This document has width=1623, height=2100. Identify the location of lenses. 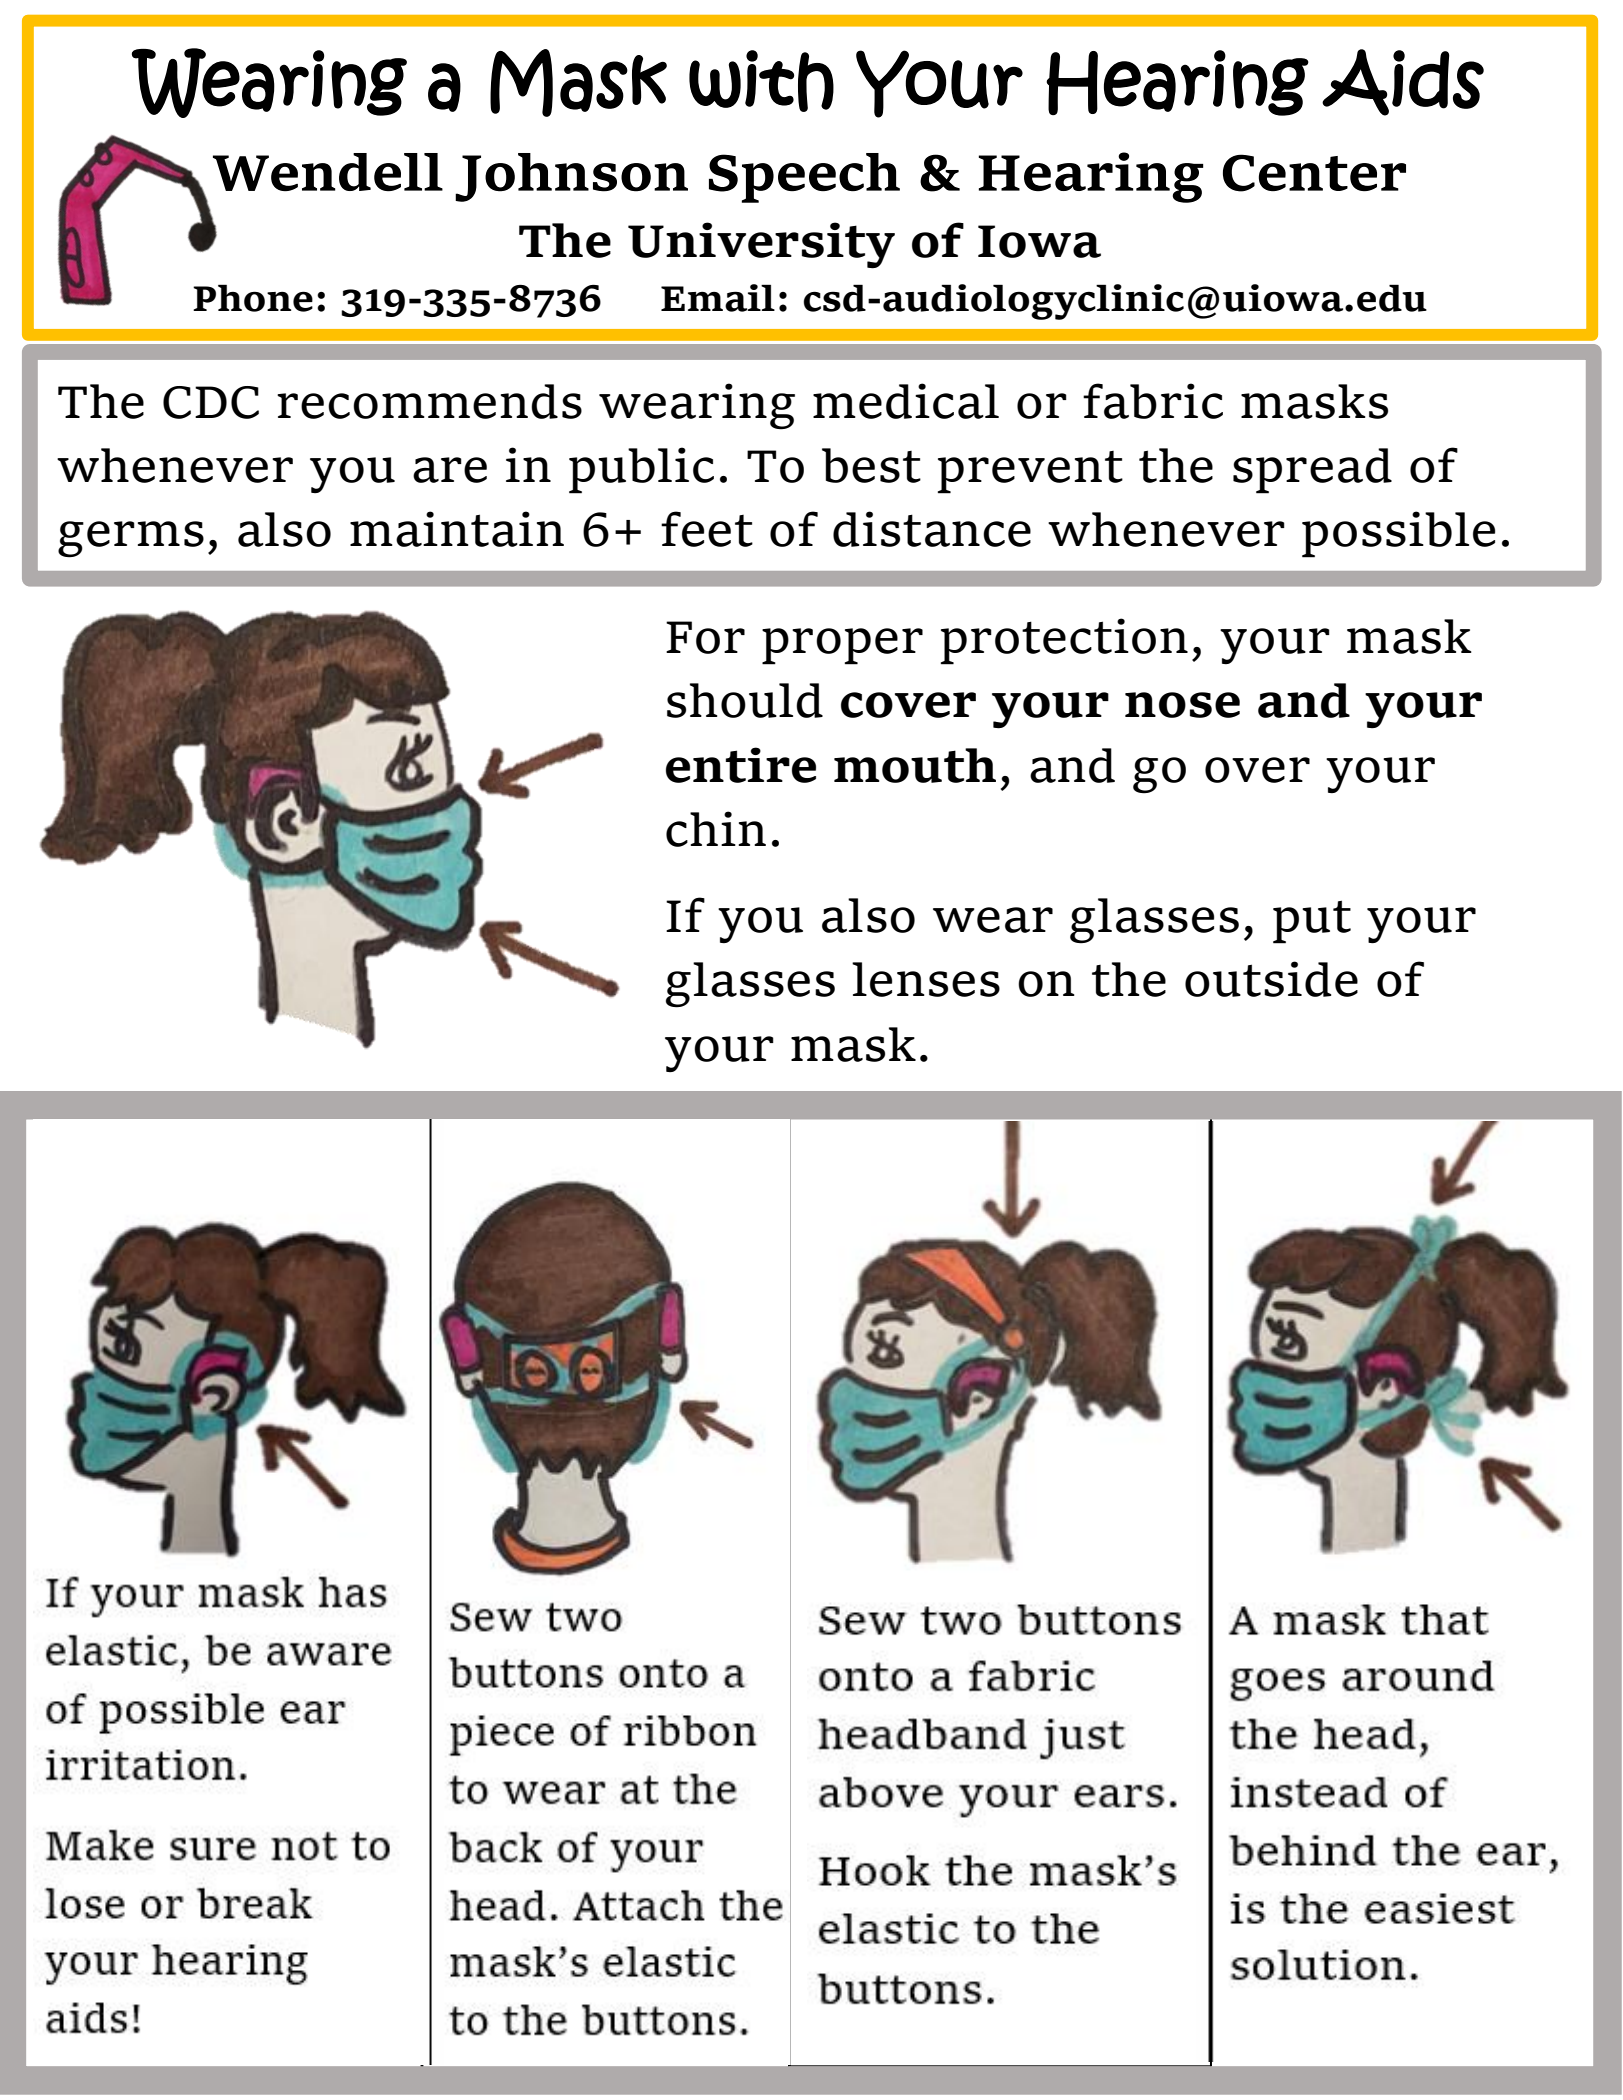
(926, 979).
